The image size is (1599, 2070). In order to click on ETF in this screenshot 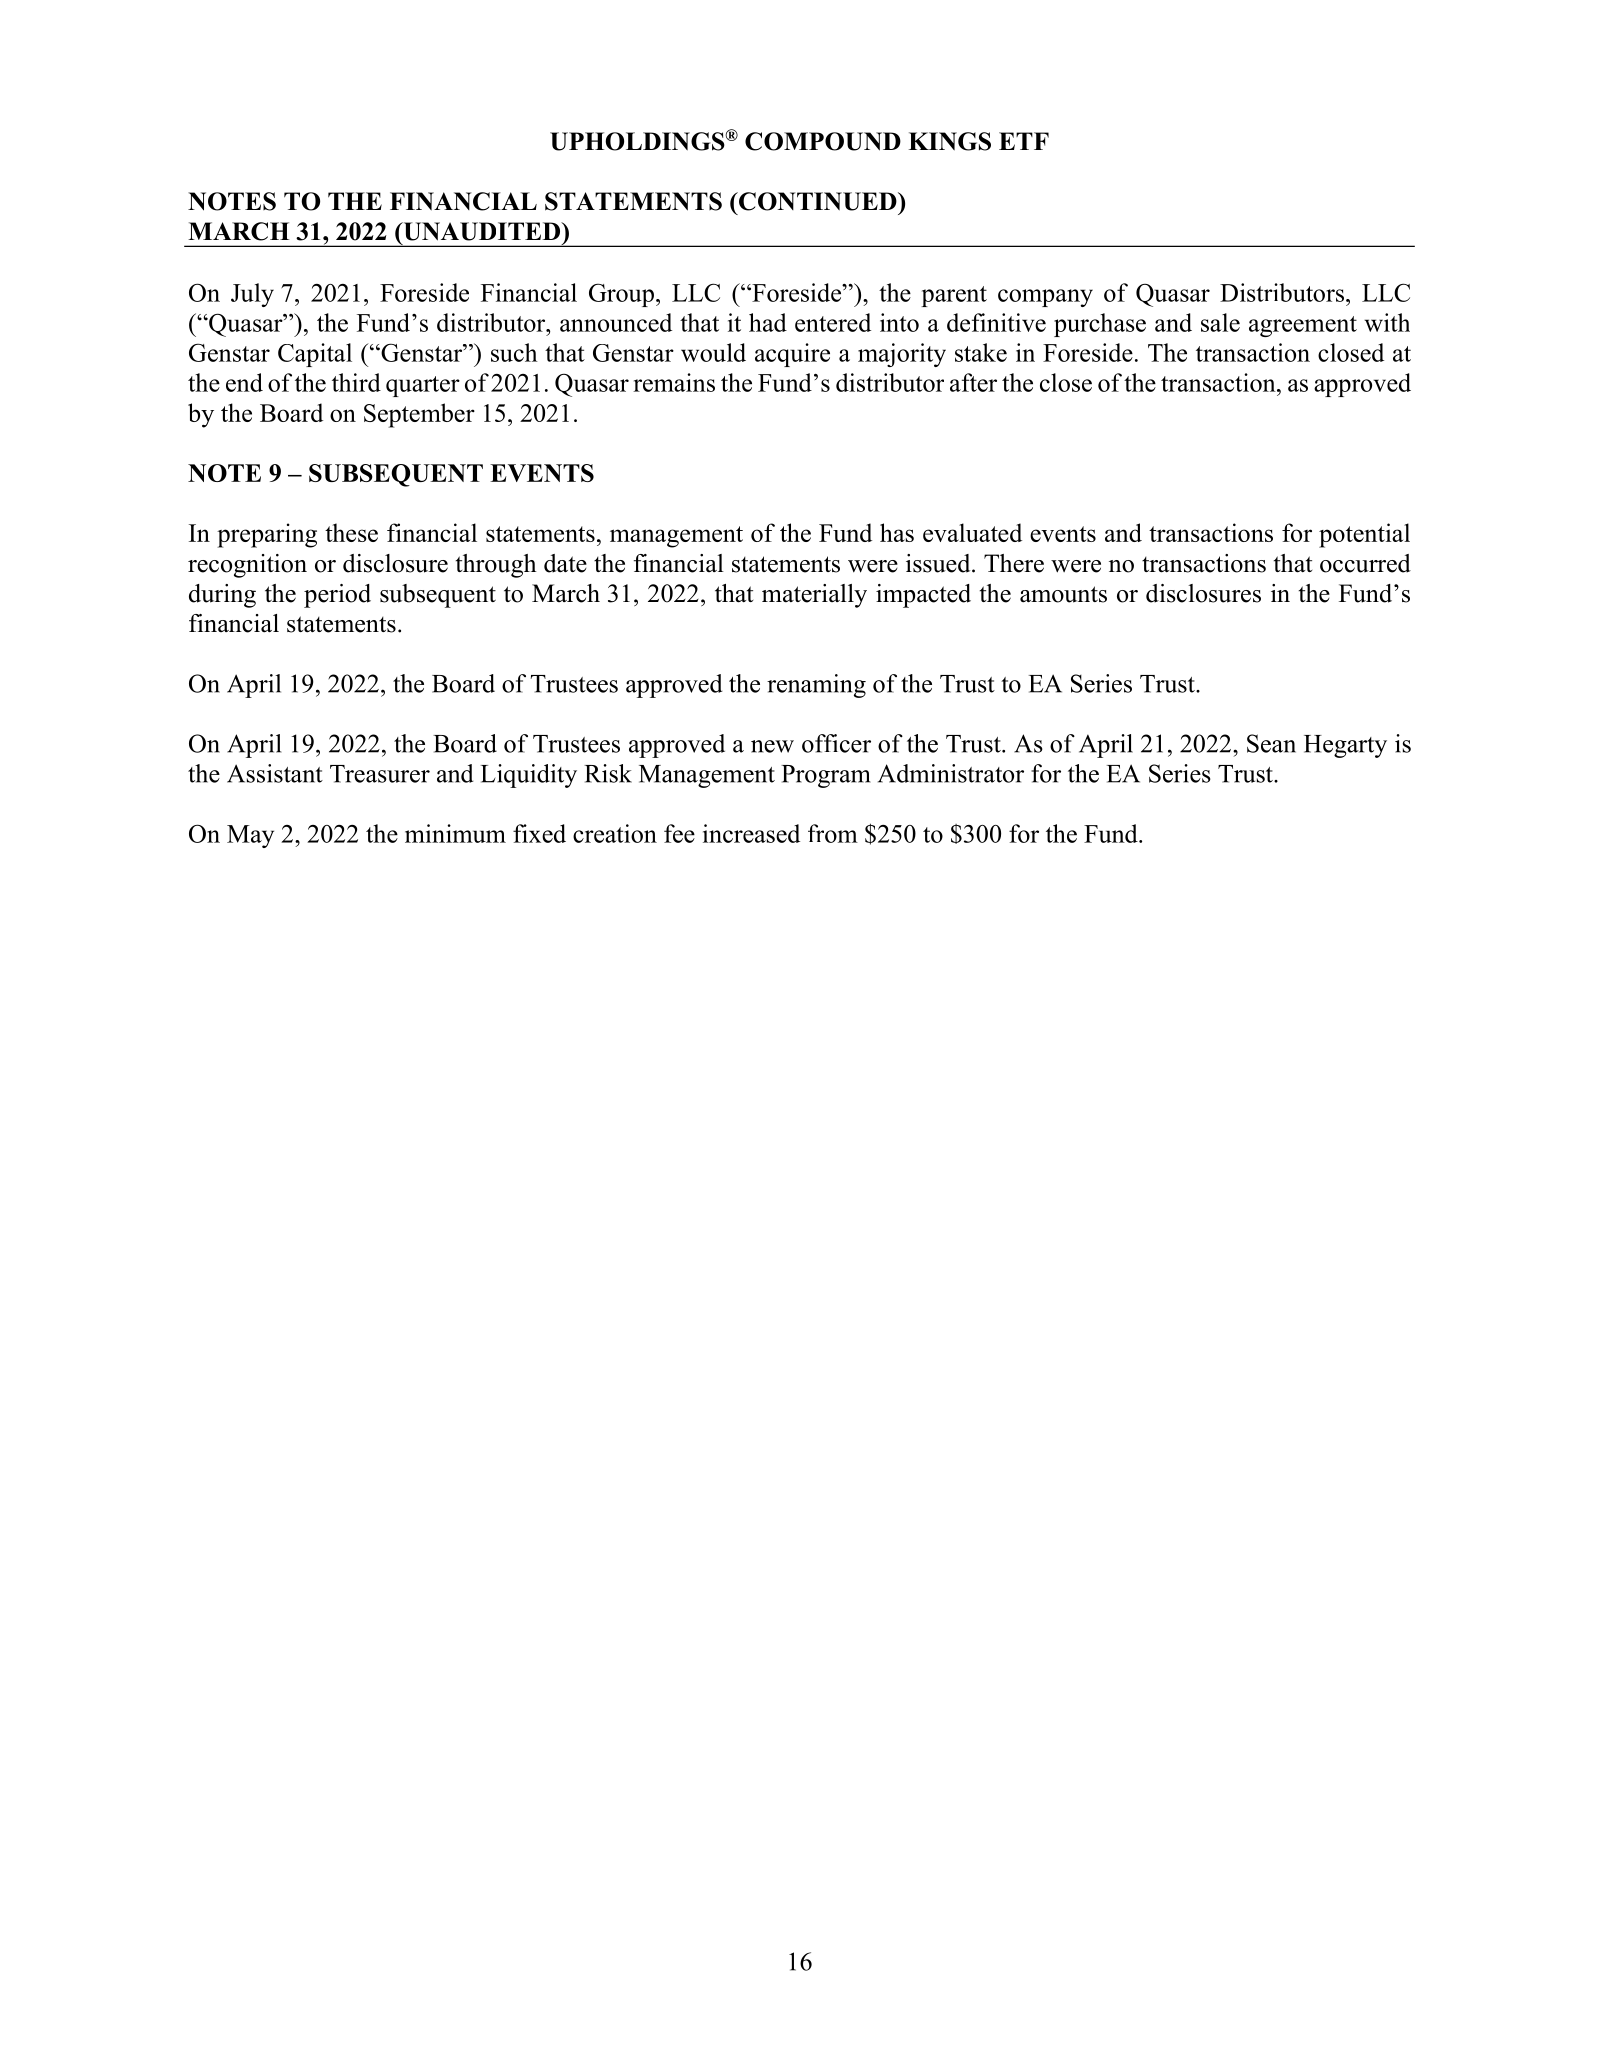, I will do `click(1024, 141)`.
